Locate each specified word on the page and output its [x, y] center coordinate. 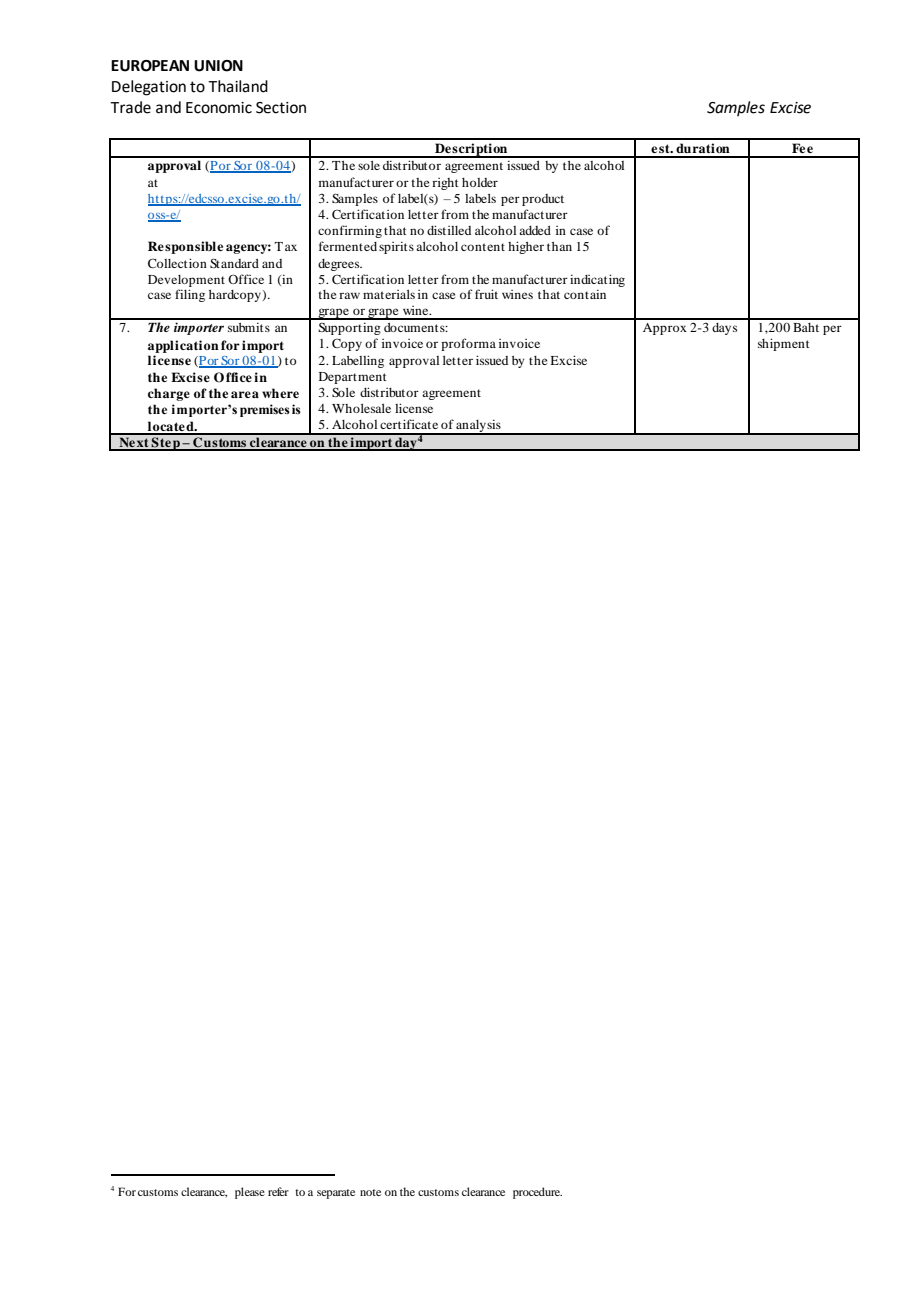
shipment [784, 344]
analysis [479, 427]
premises [265, 410]
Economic [219, 108]
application [183, 346]
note [370, 1192]
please [250, 1193]
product [543, 200]
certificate [409, 424]
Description [471, 150]
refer [278, 1191]
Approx [665, 329]
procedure [537, 1193]
